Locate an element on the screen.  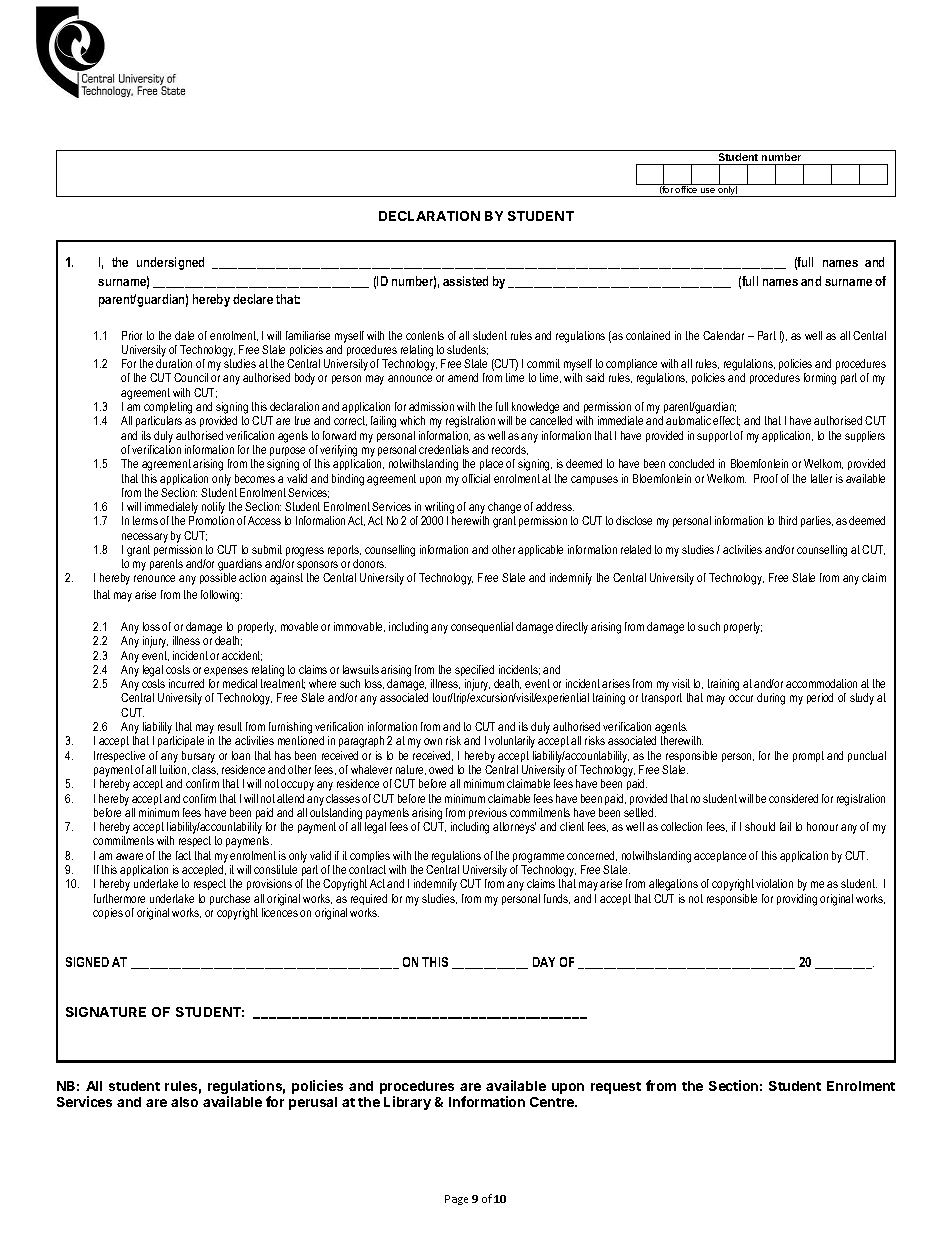
assisted is located at coordinates (465, 281).
